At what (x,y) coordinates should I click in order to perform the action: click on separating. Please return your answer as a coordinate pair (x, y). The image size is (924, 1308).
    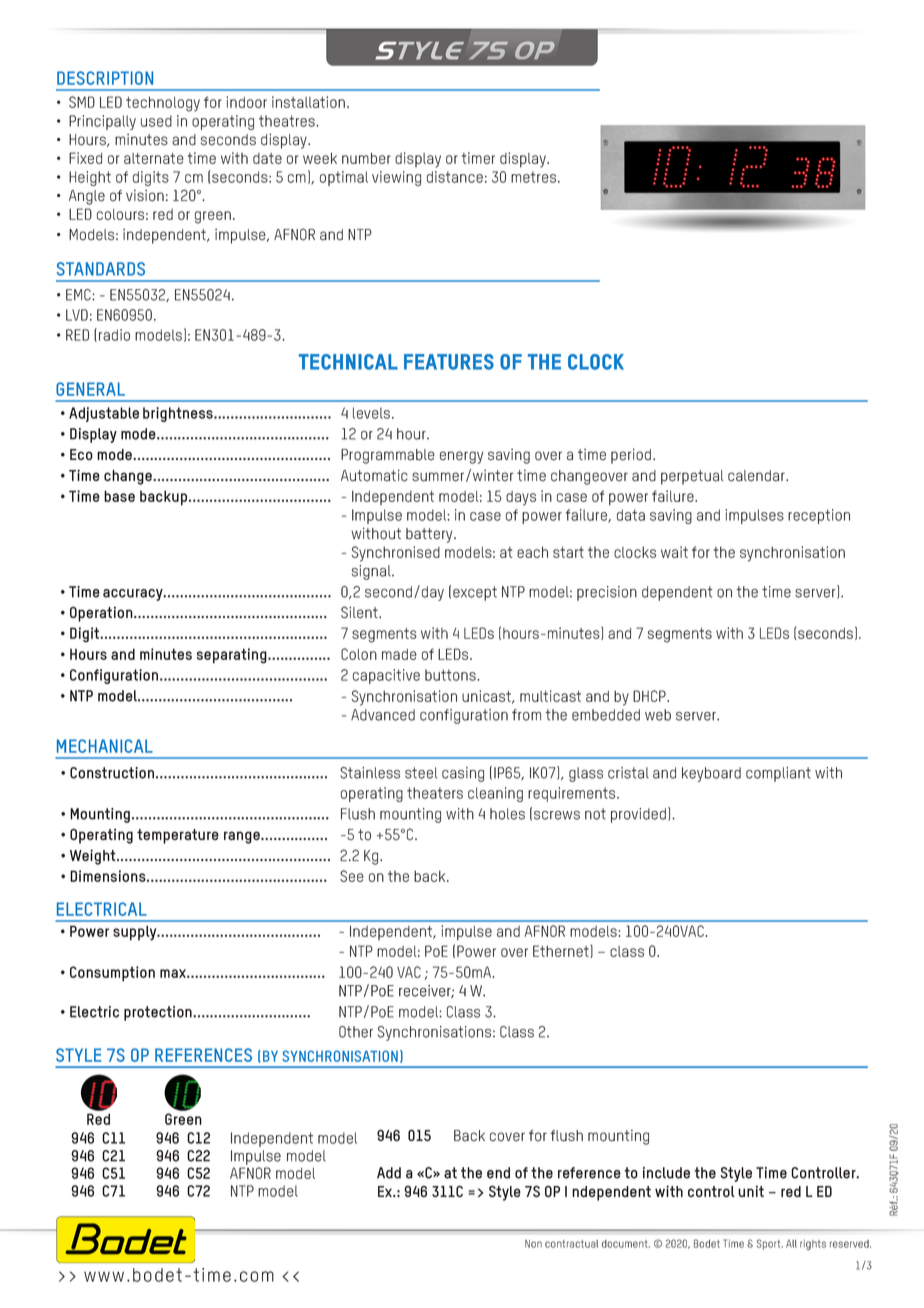
    Looking at the image, I should click on (232, 656).
